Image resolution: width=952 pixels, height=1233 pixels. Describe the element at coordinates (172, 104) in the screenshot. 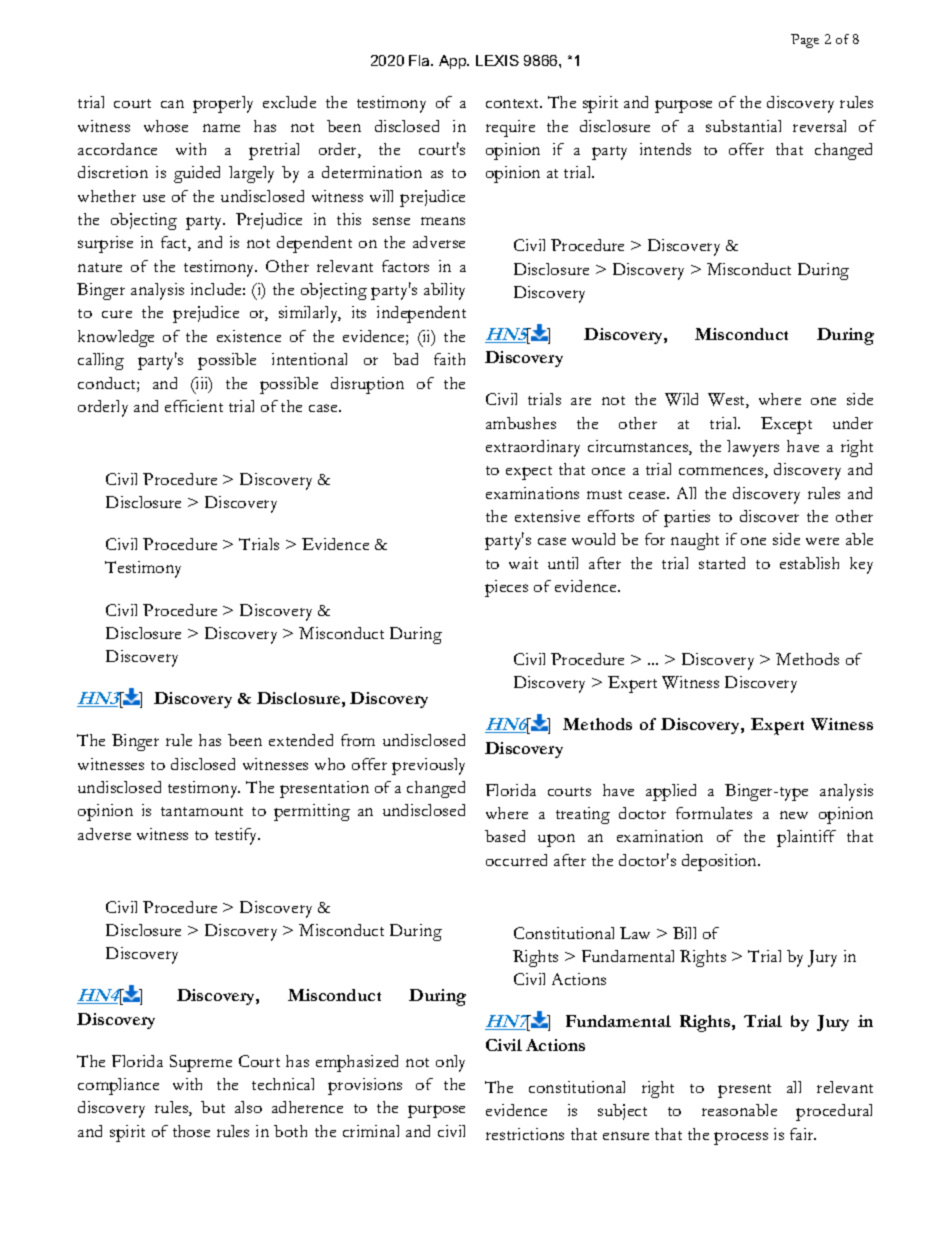

I see `can` at that location.
